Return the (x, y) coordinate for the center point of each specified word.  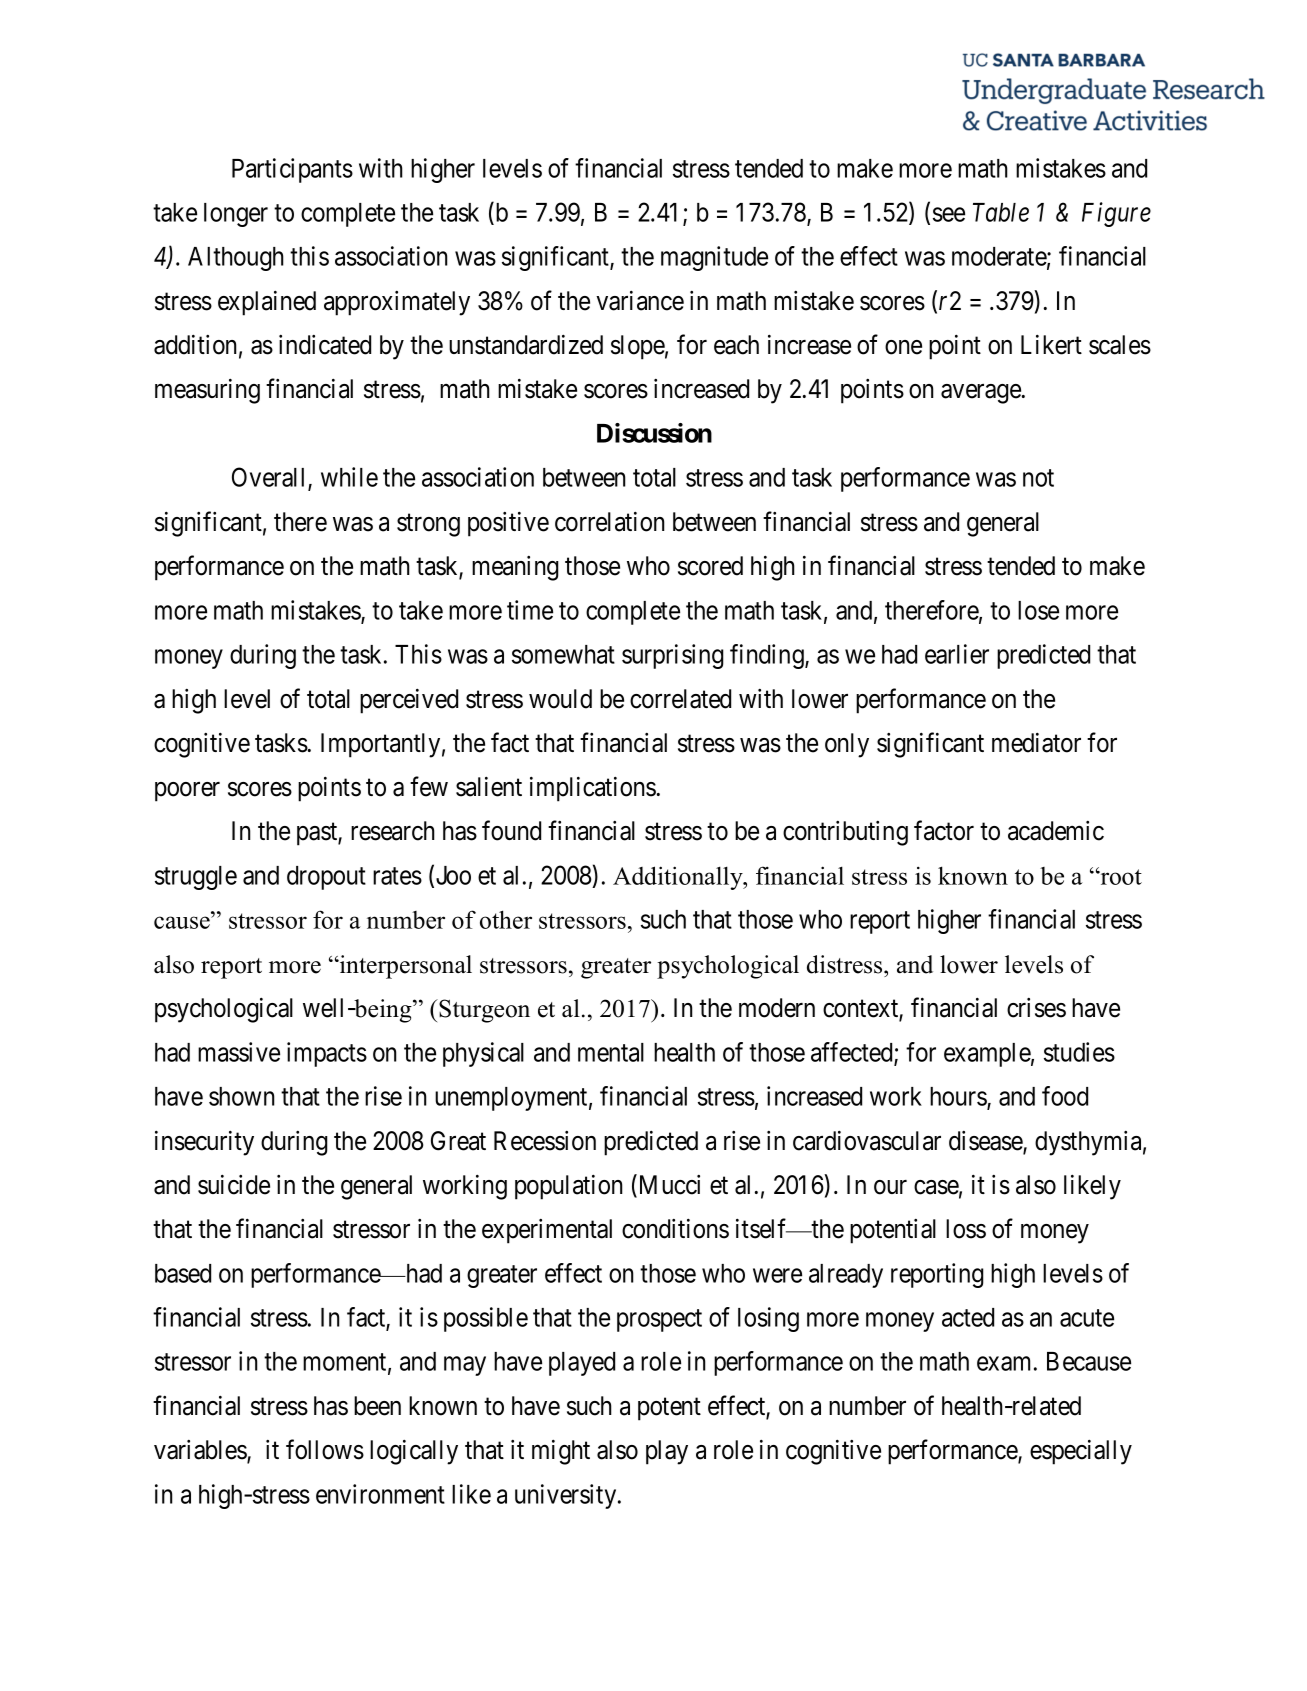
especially (1081, 1452)
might (561, 1452)
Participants (292, 170)
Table (1001, 212)
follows (325, 1449)
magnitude (714, 258)
